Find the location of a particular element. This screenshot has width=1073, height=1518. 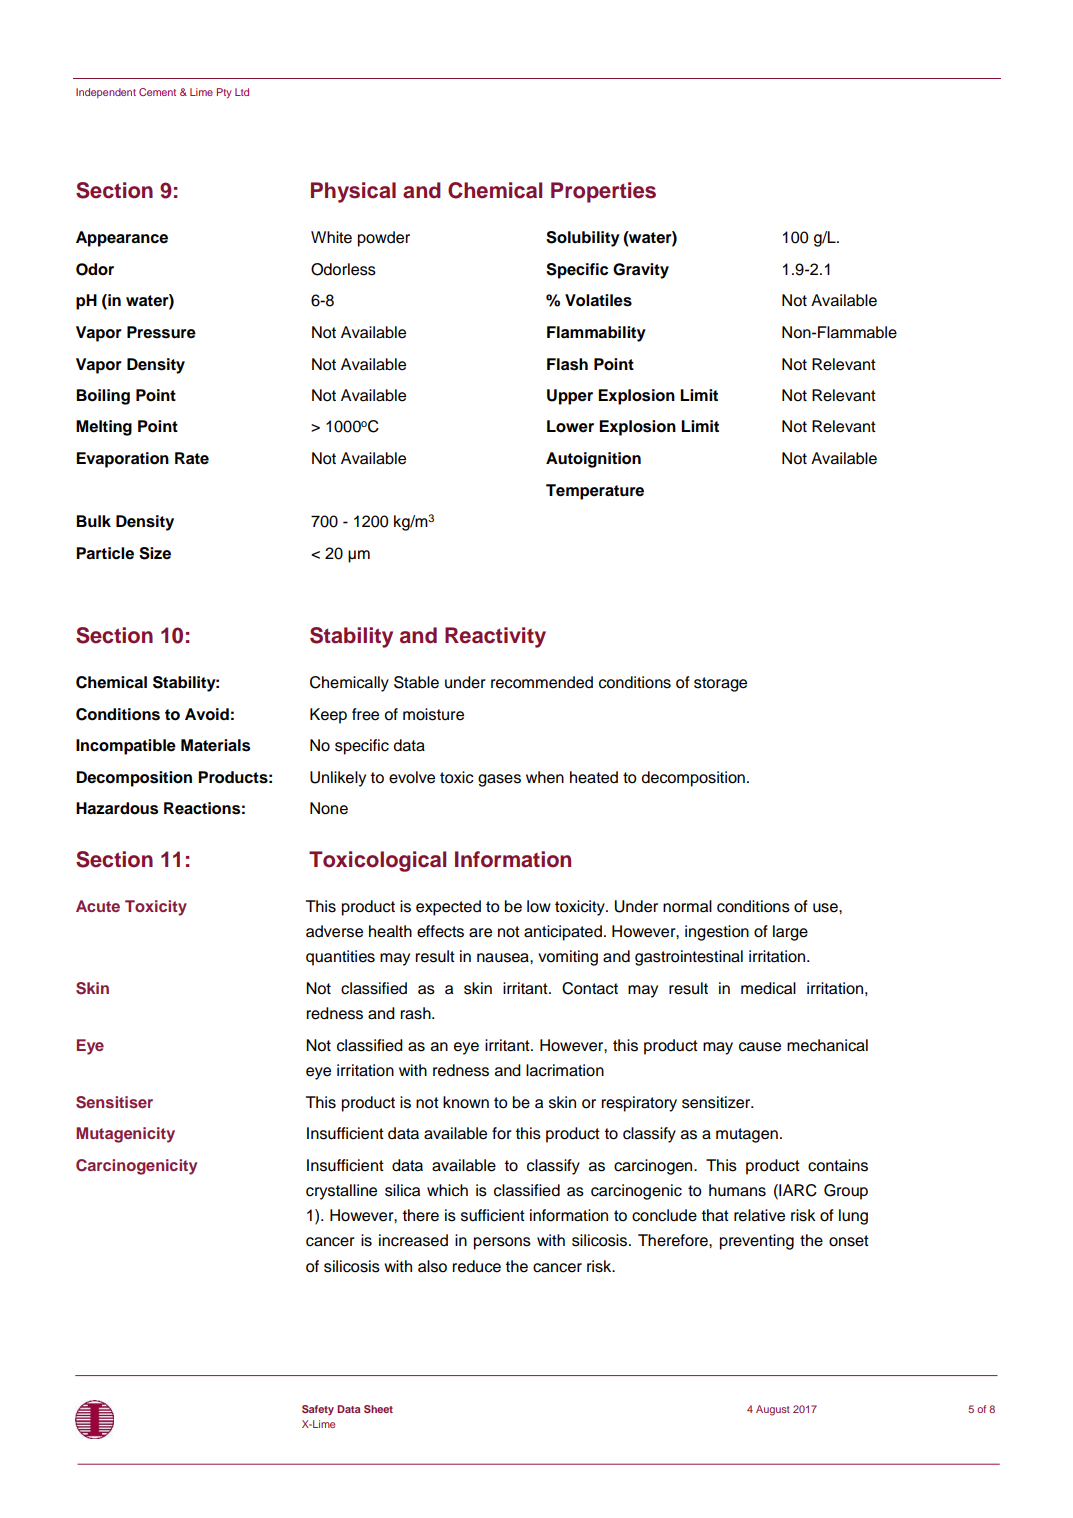

Materials is located at coordinates (215, 745).
